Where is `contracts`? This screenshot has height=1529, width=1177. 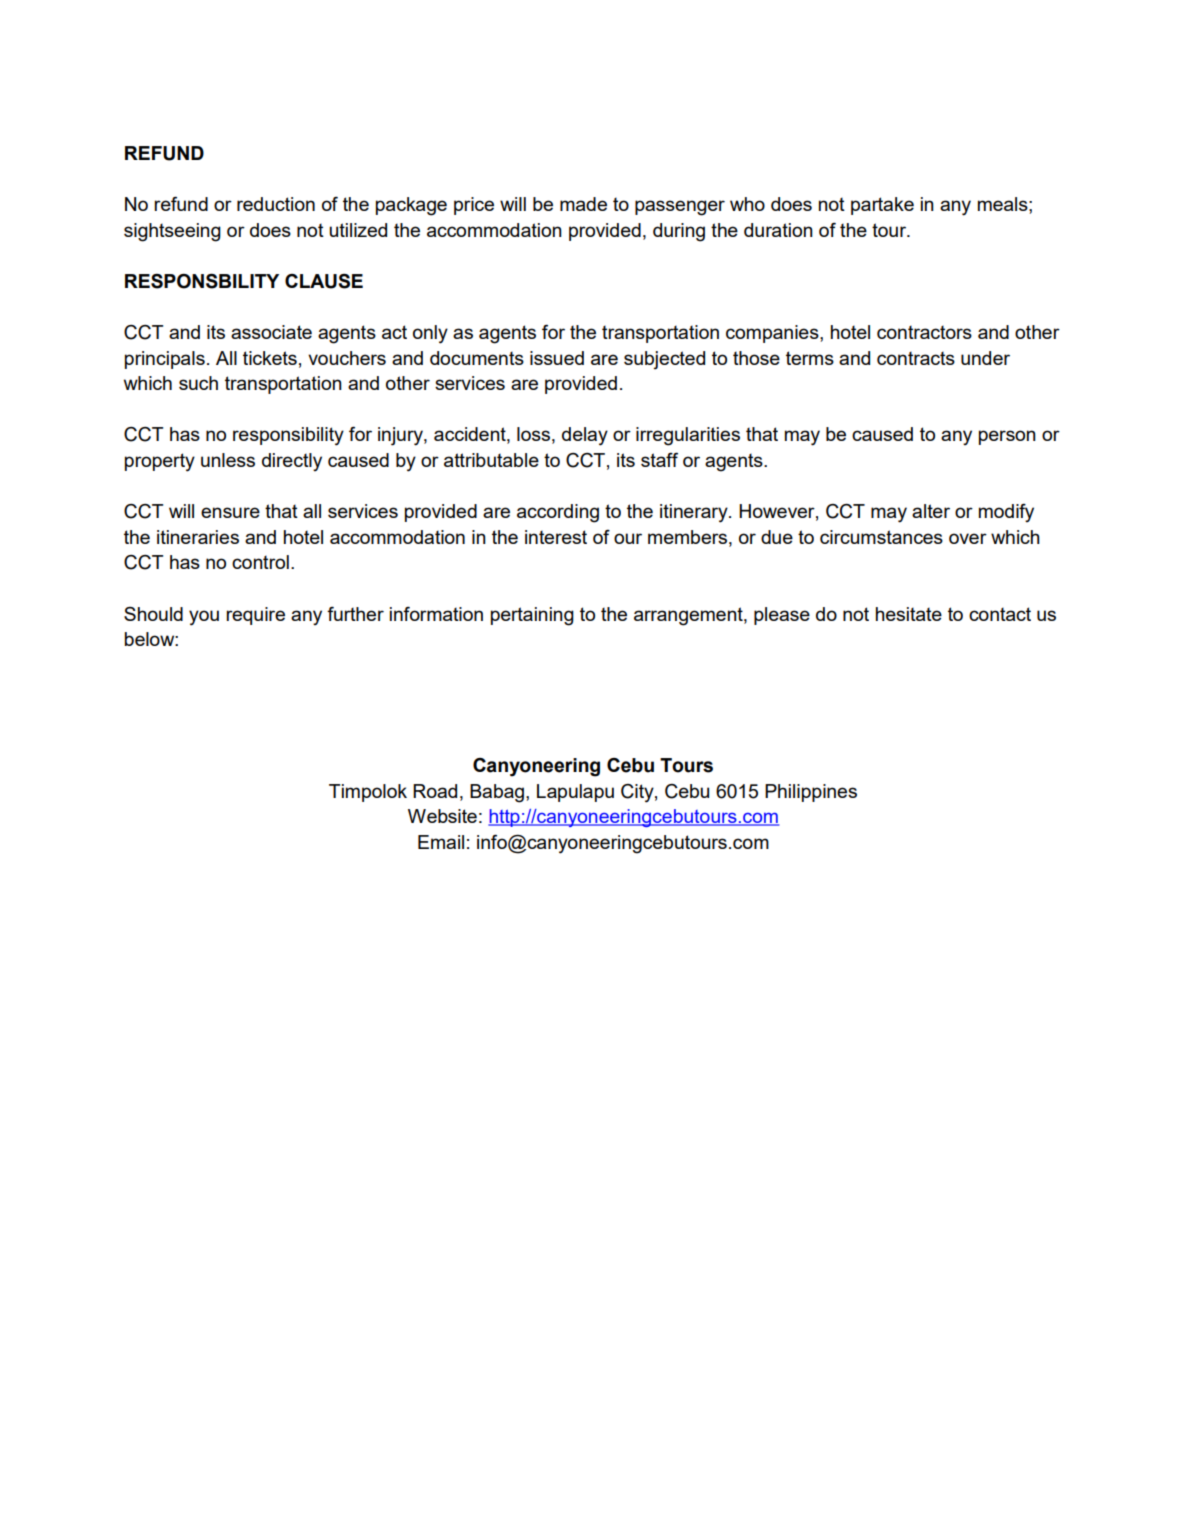
contracts is located at coordinates (916, 358).
